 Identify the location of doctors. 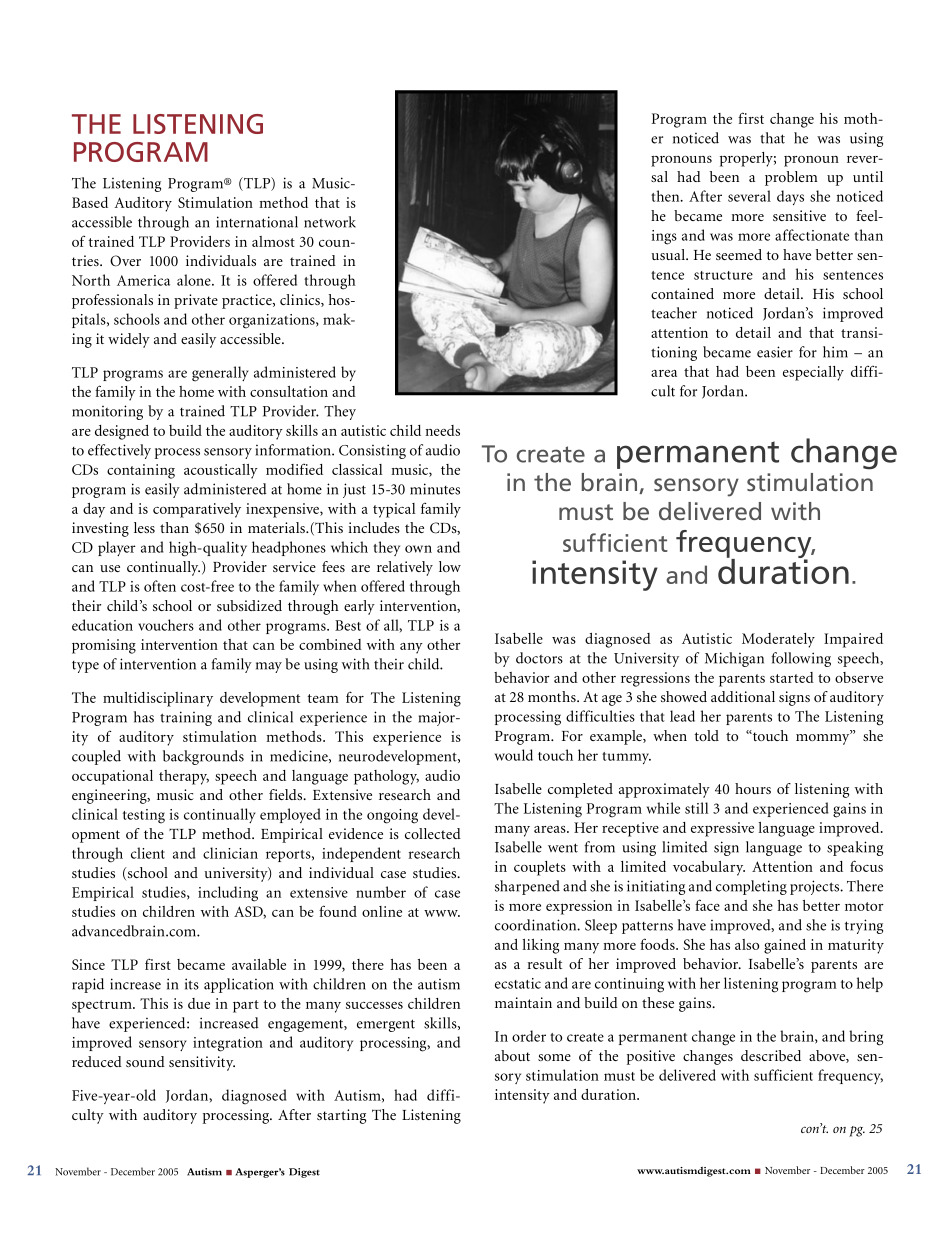
(539, 658).
